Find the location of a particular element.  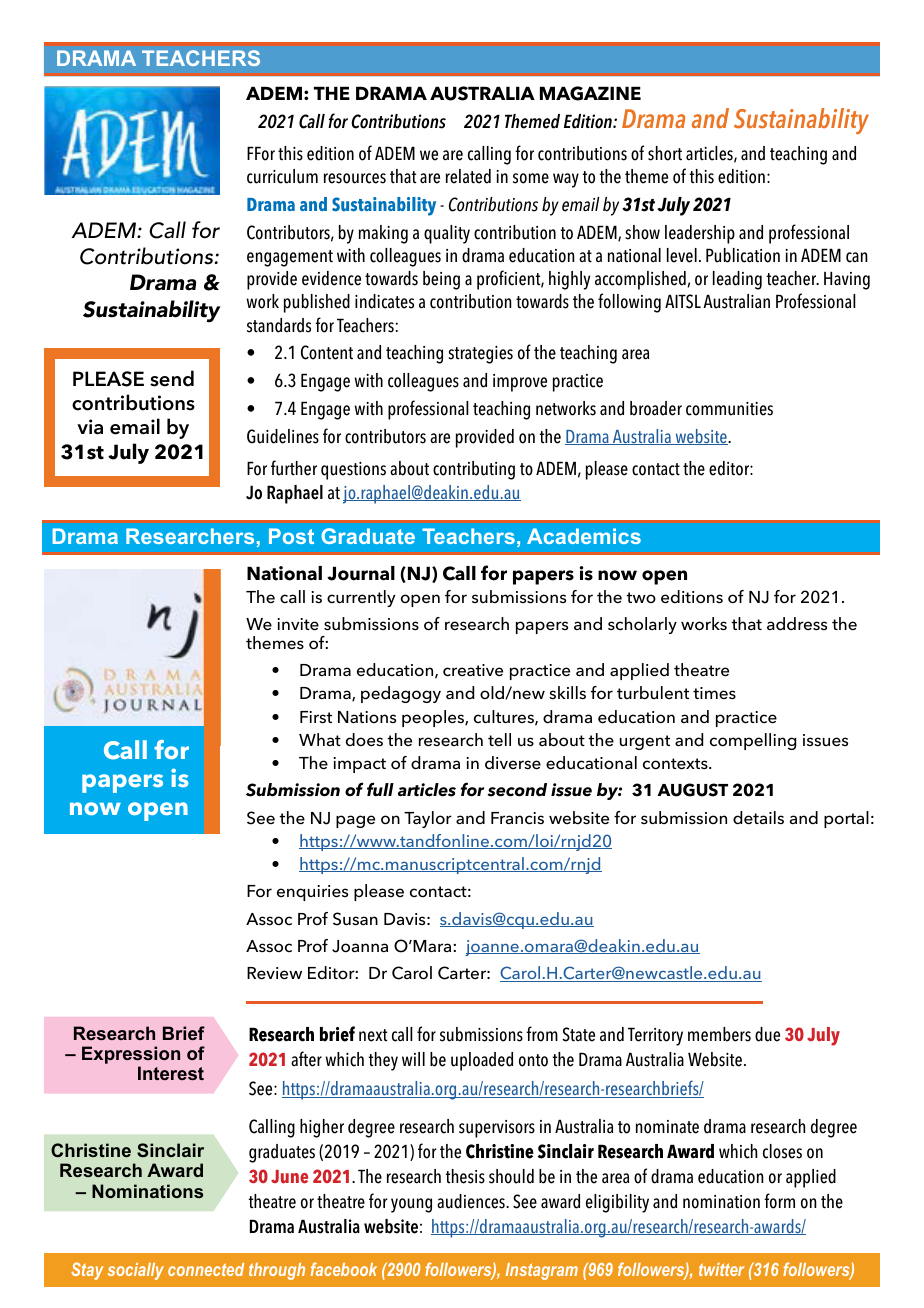

form is located at coordinates (779, 1201).
